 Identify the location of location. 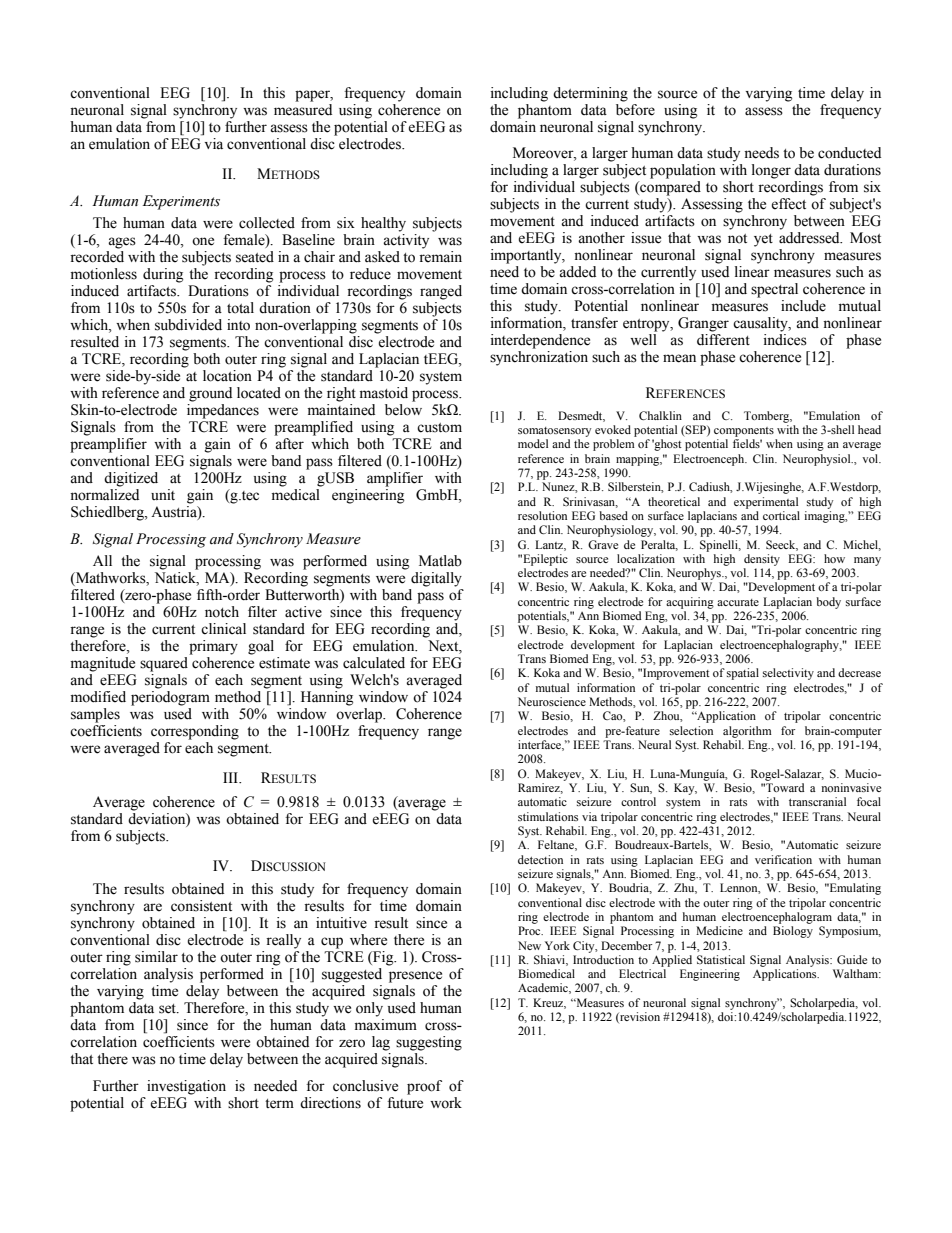
(227, 376).
